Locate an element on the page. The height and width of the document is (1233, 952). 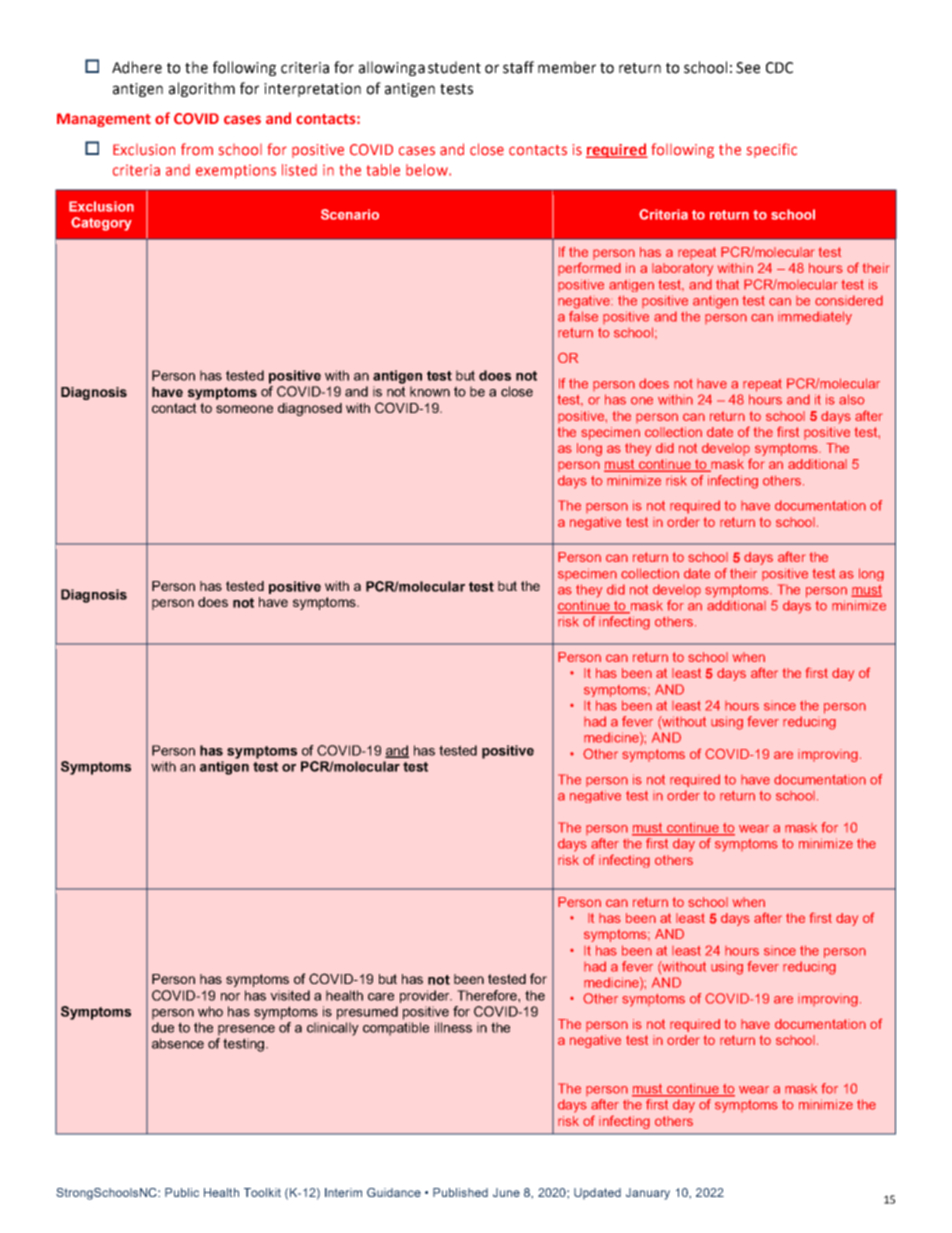
student is located at coordinates (454, 67).
